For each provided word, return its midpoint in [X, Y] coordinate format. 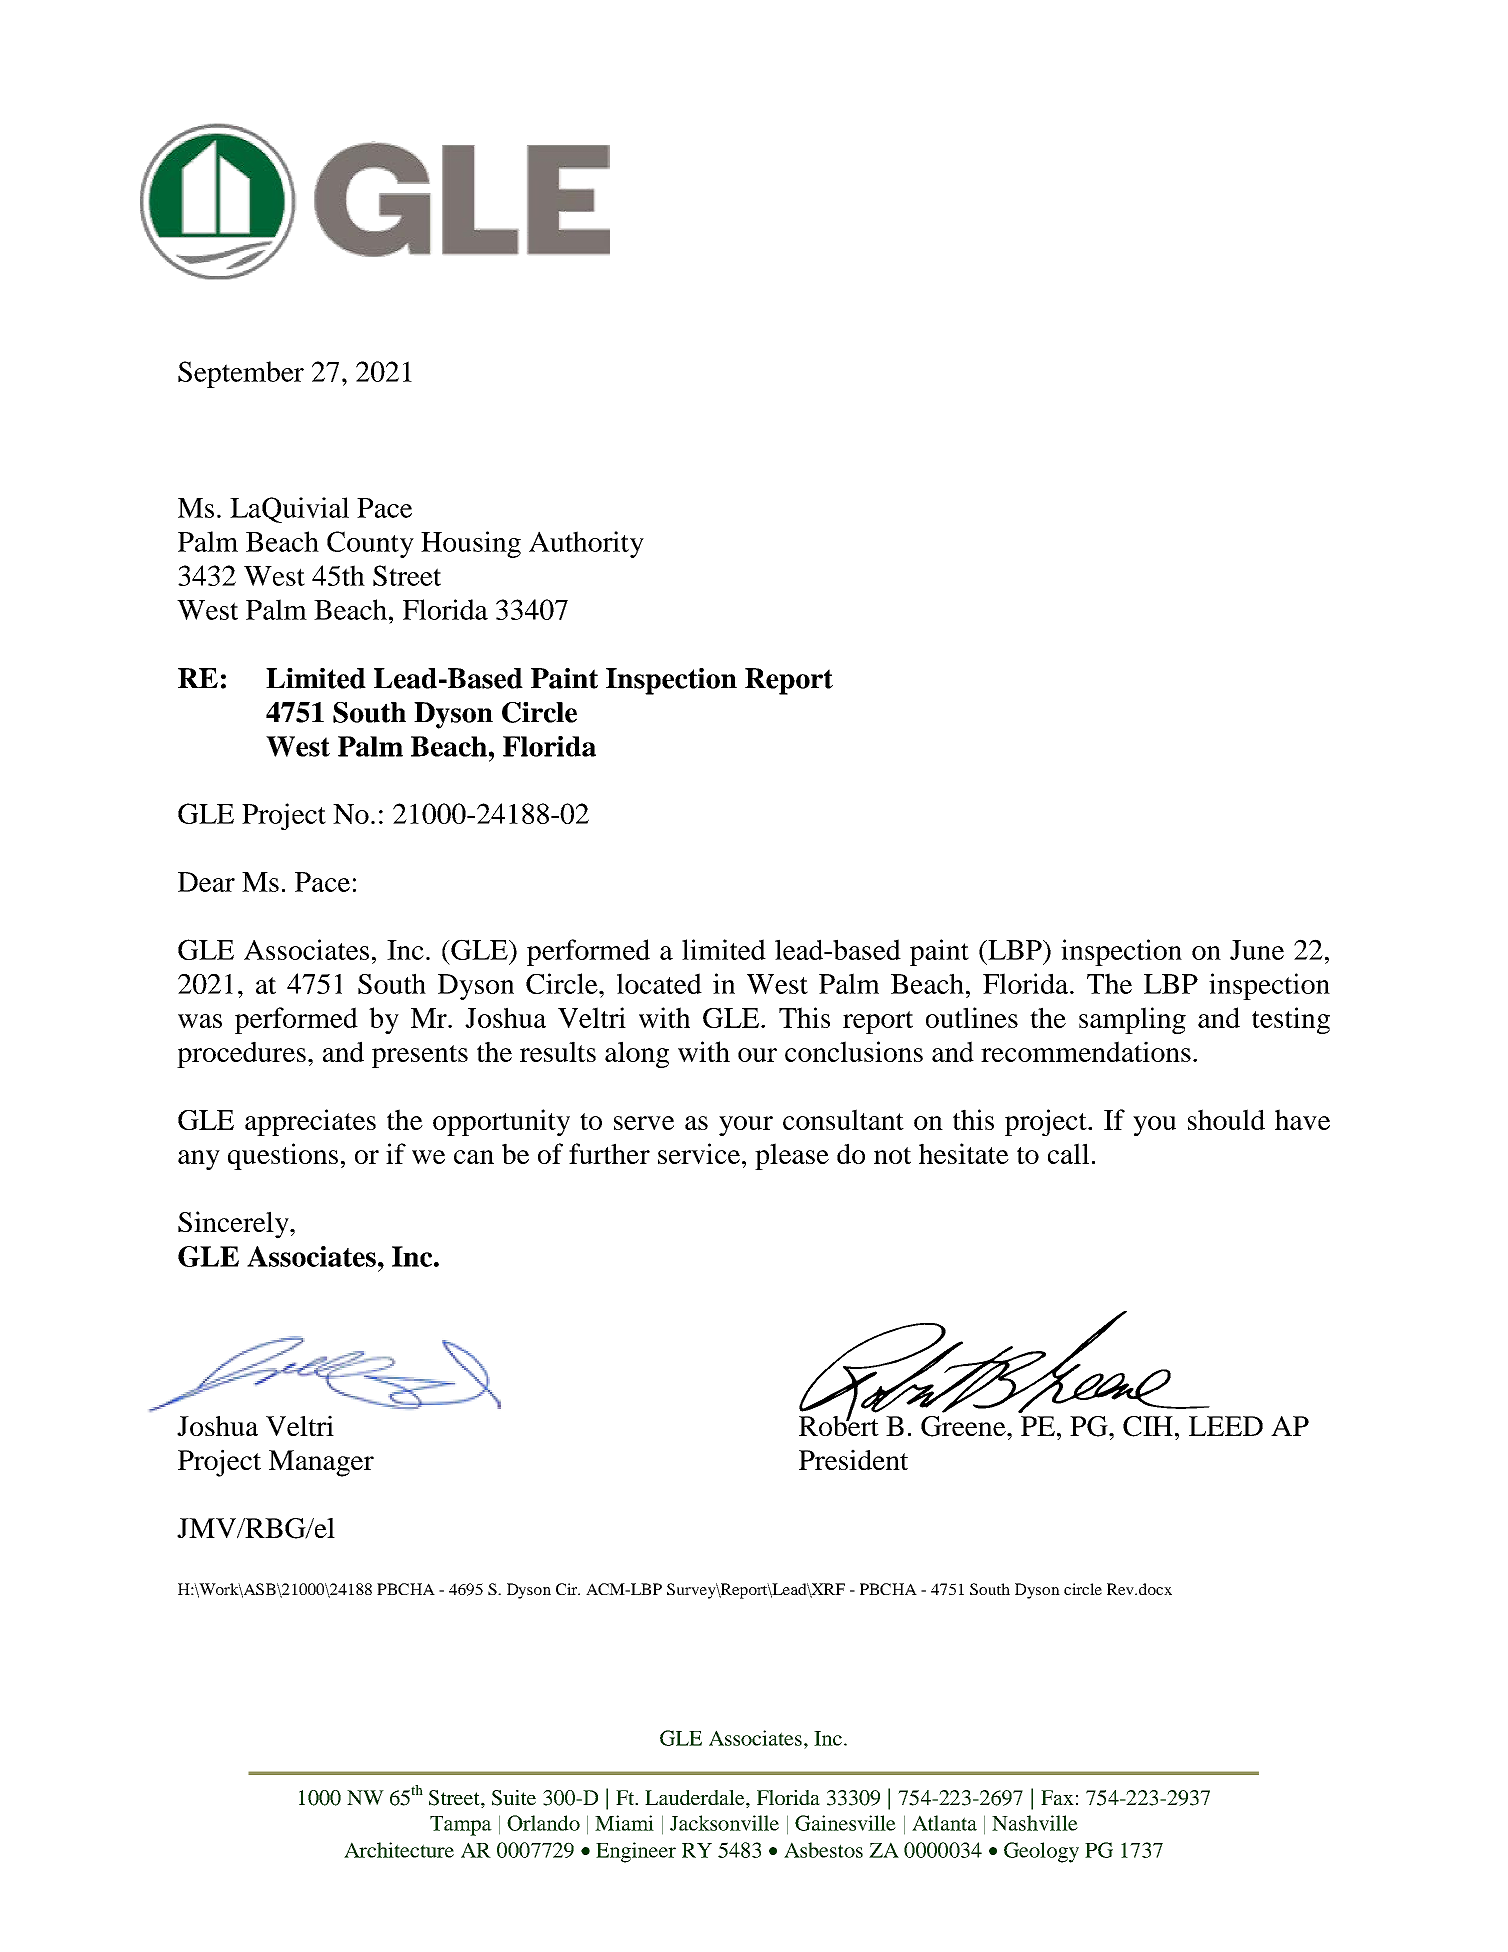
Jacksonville [724, 1823]
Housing [471, 544]
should [1226, 1119]
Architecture [399, 1850]
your [746, 1126]
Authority [586, 544]
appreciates [310, 1122]
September [241, 374]
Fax [1057, 1797]
